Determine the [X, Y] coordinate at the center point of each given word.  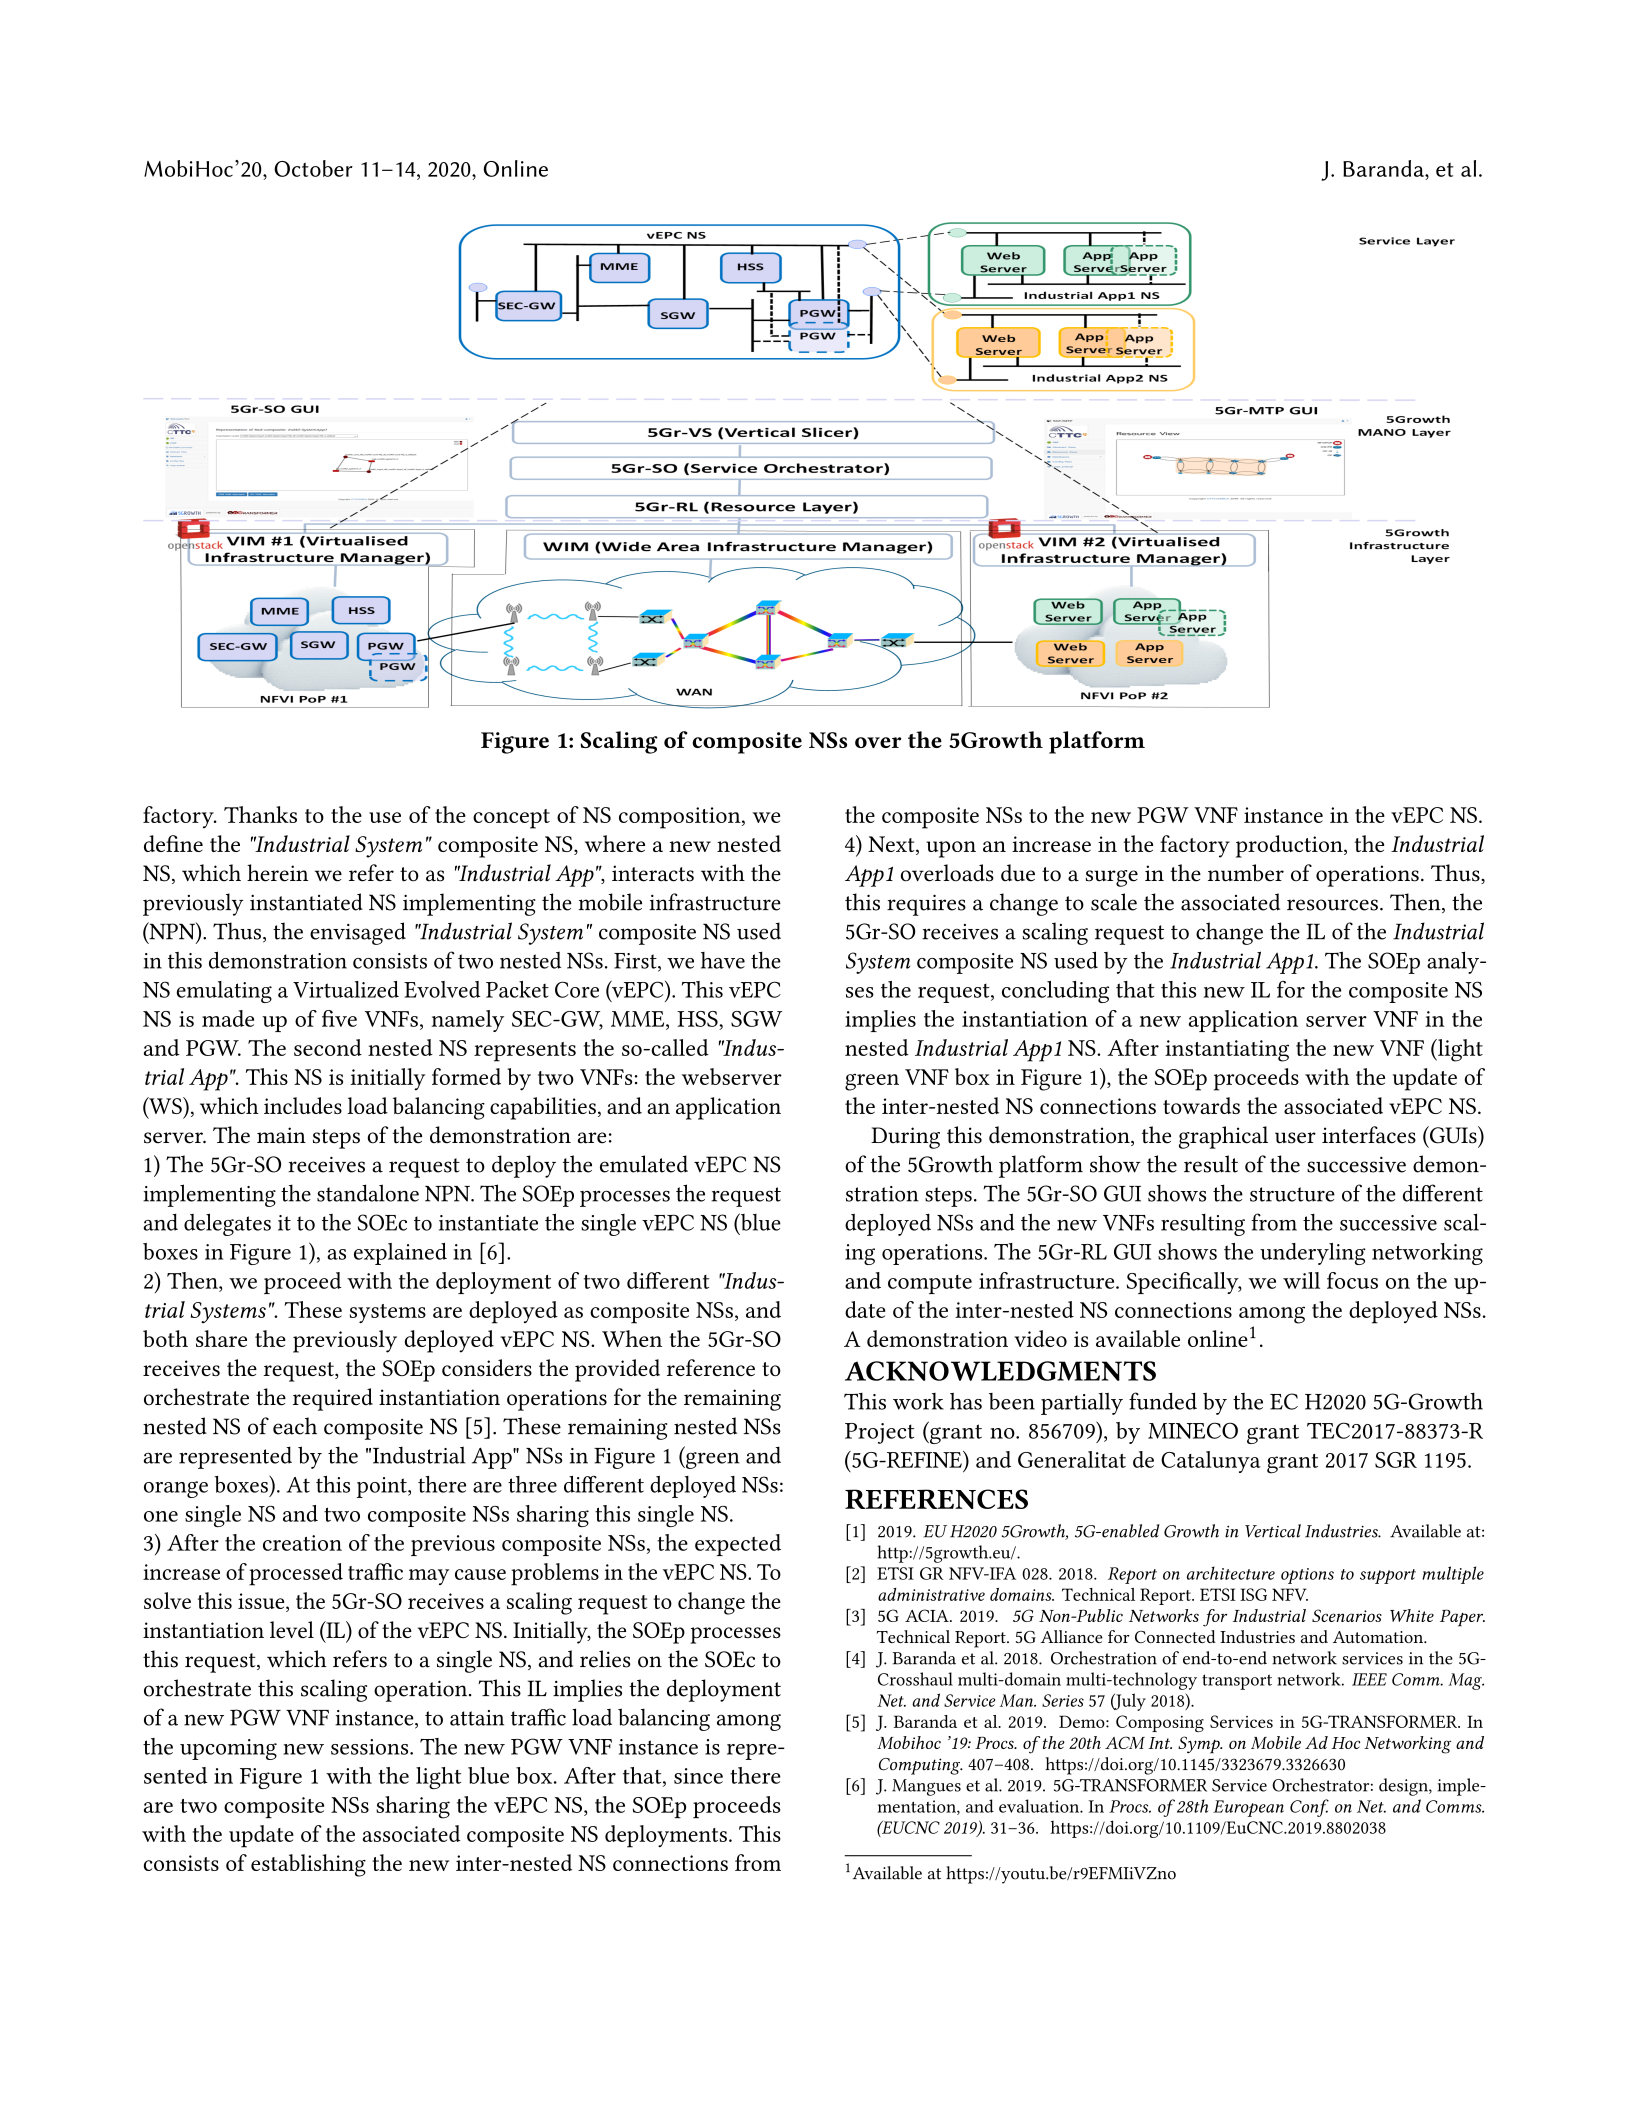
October [313, 168]
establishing [308, 1865]
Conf [1309, 1808]
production [1290, 846]
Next [892, 845]
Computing [921, 1766]
